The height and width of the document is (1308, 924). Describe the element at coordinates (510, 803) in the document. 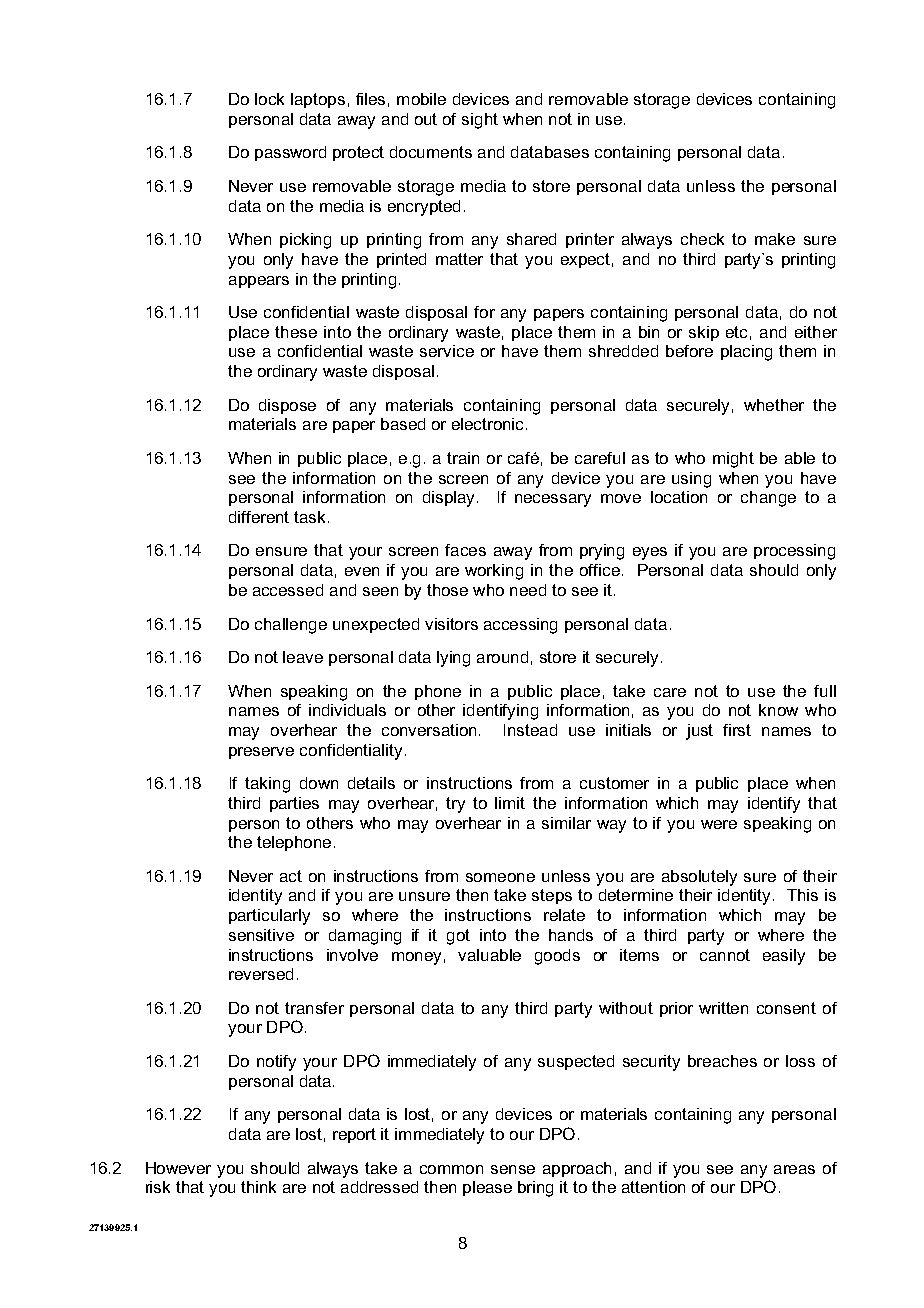

I see `limit` at that location.
